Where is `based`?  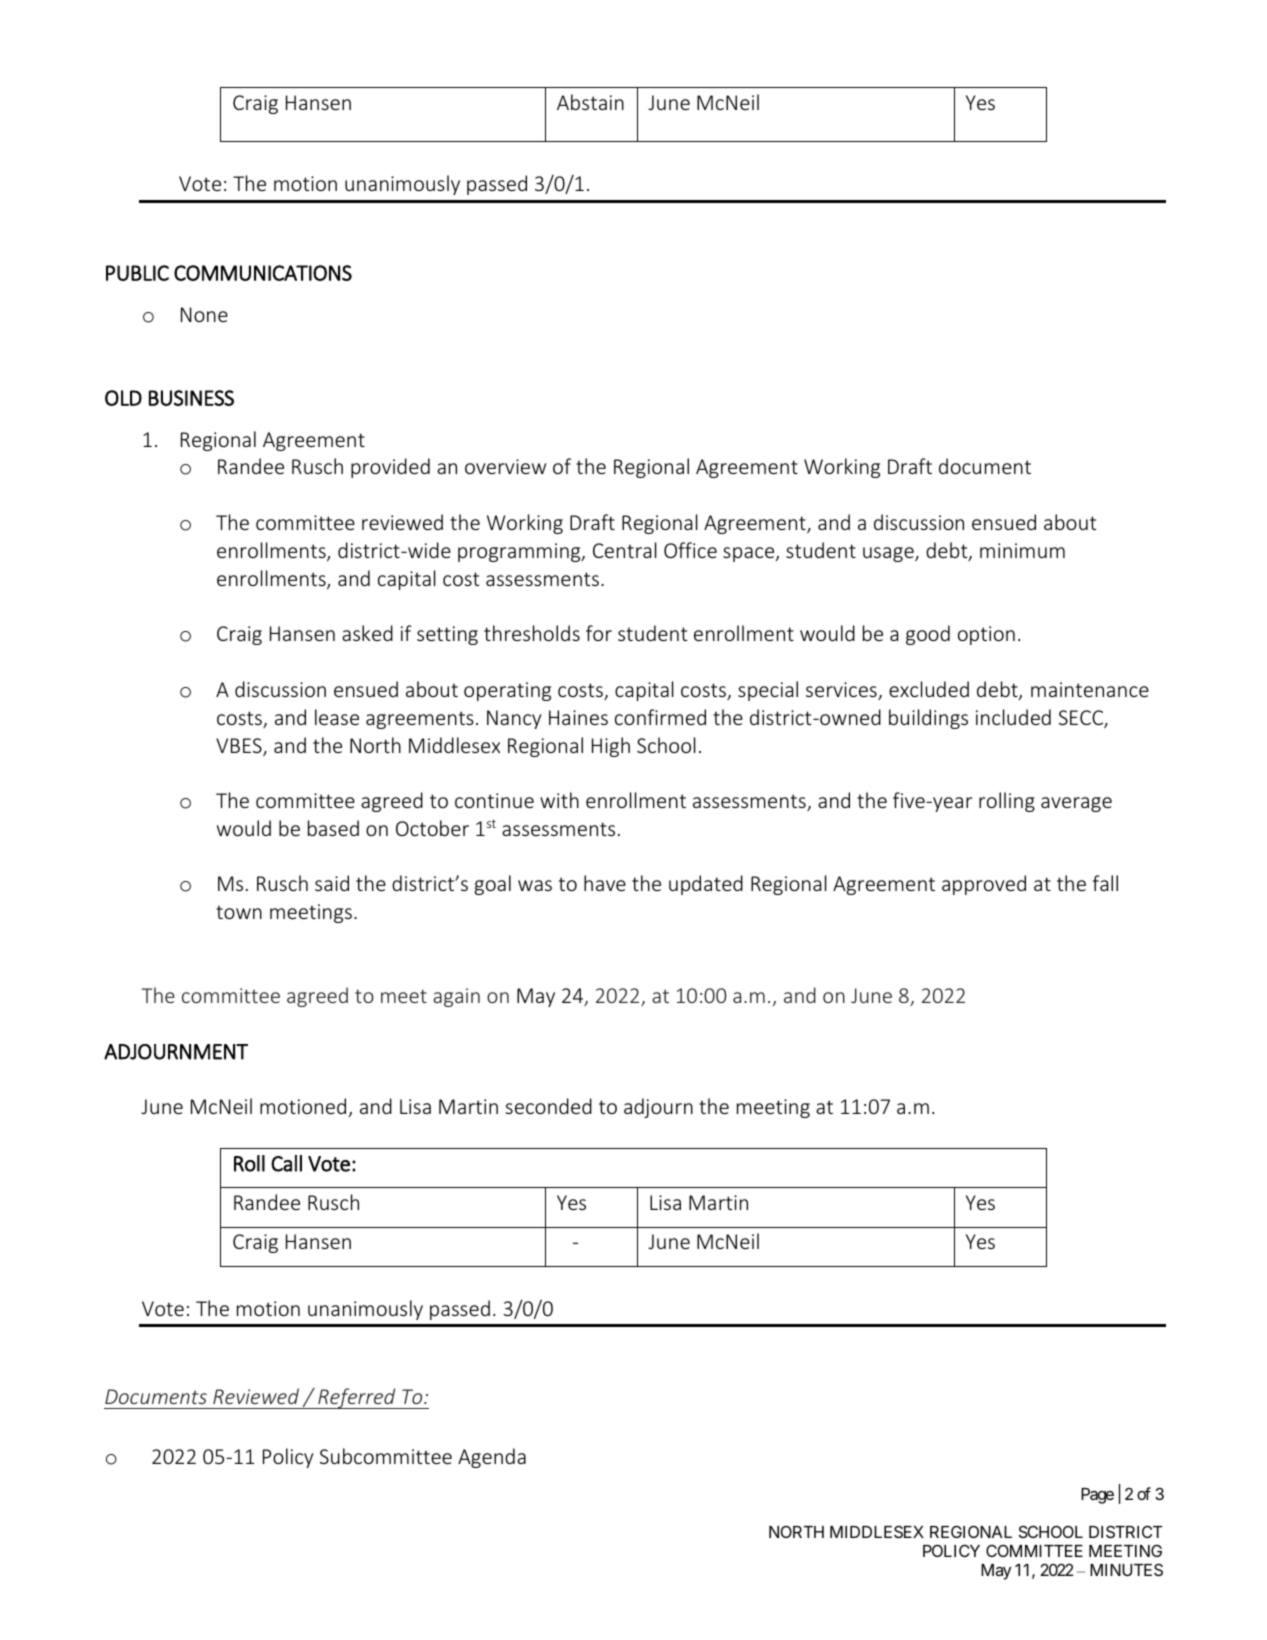 based is located at coordinates (333, 828).
